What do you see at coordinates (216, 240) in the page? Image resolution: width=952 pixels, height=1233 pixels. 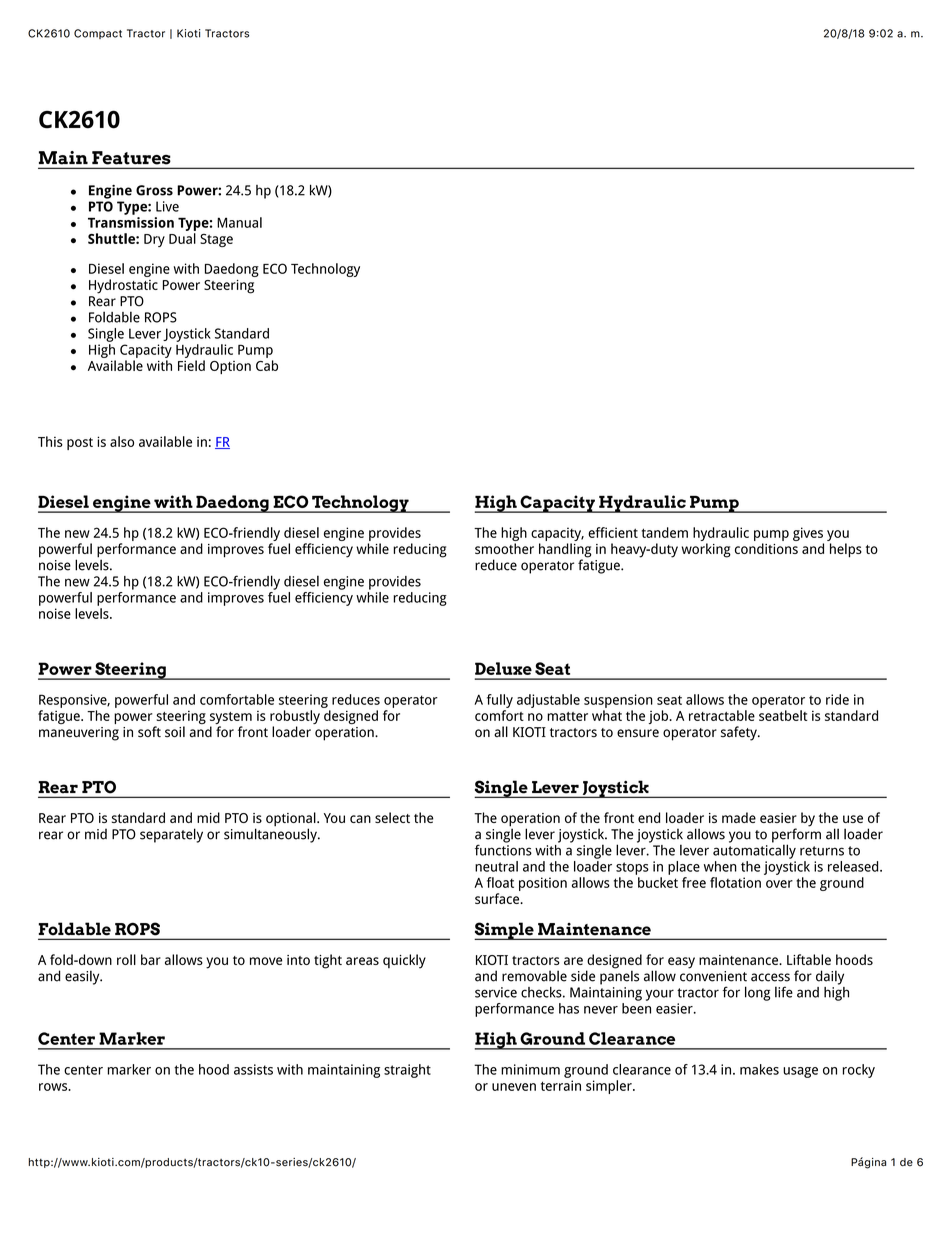 I see `Stage` at bounding box center [216, 240].
